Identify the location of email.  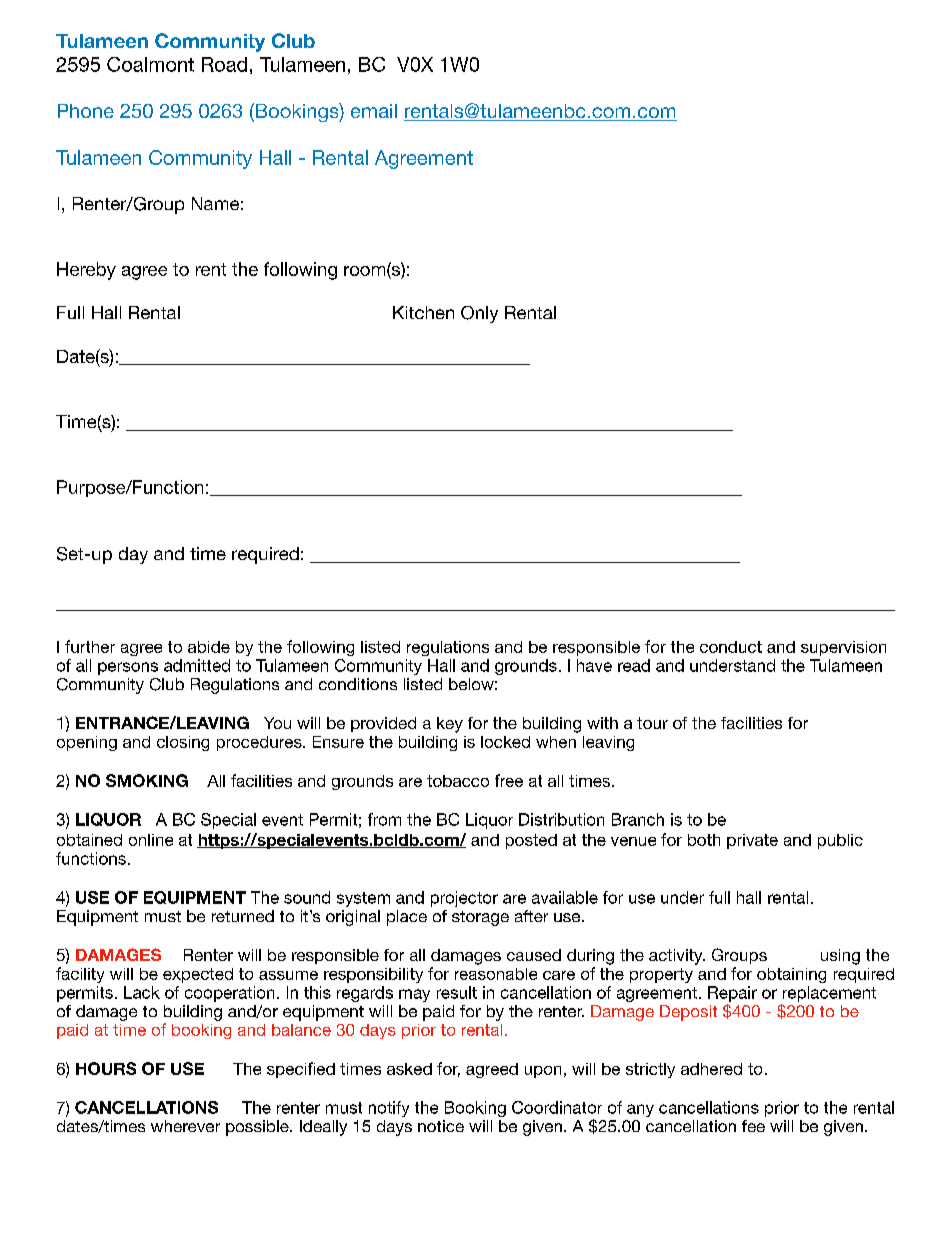
(374, 111).
